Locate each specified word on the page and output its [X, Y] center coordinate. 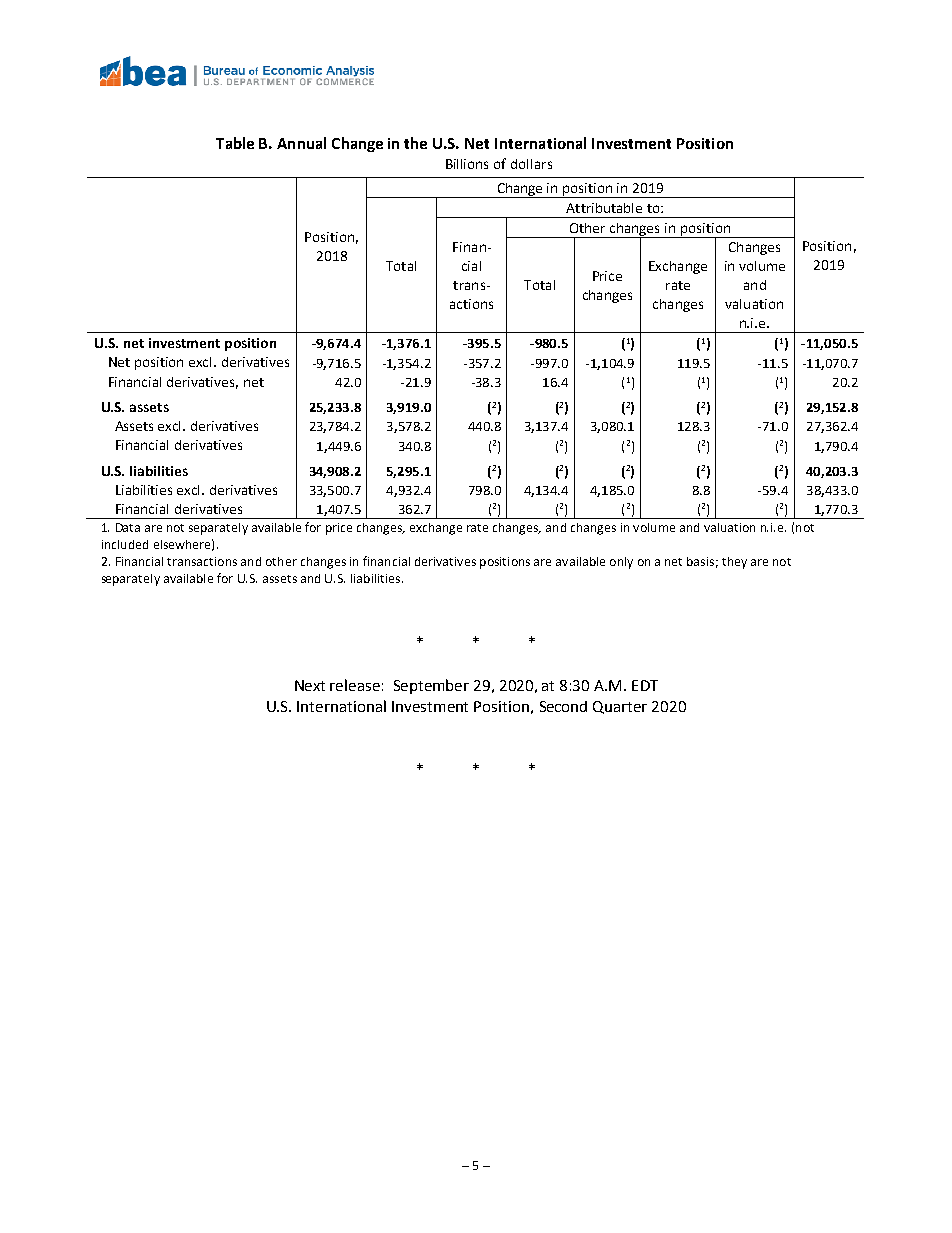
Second [563, 706]
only [621, 563]
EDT [645, 685]
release [355, 685]
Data [128, 527]
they [734, 563]
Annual [301, 143]
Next [310, 685]
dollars [531, 164]
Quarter [620, 707]
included [125, 544]
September [431, 686]
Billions [467, 164]
